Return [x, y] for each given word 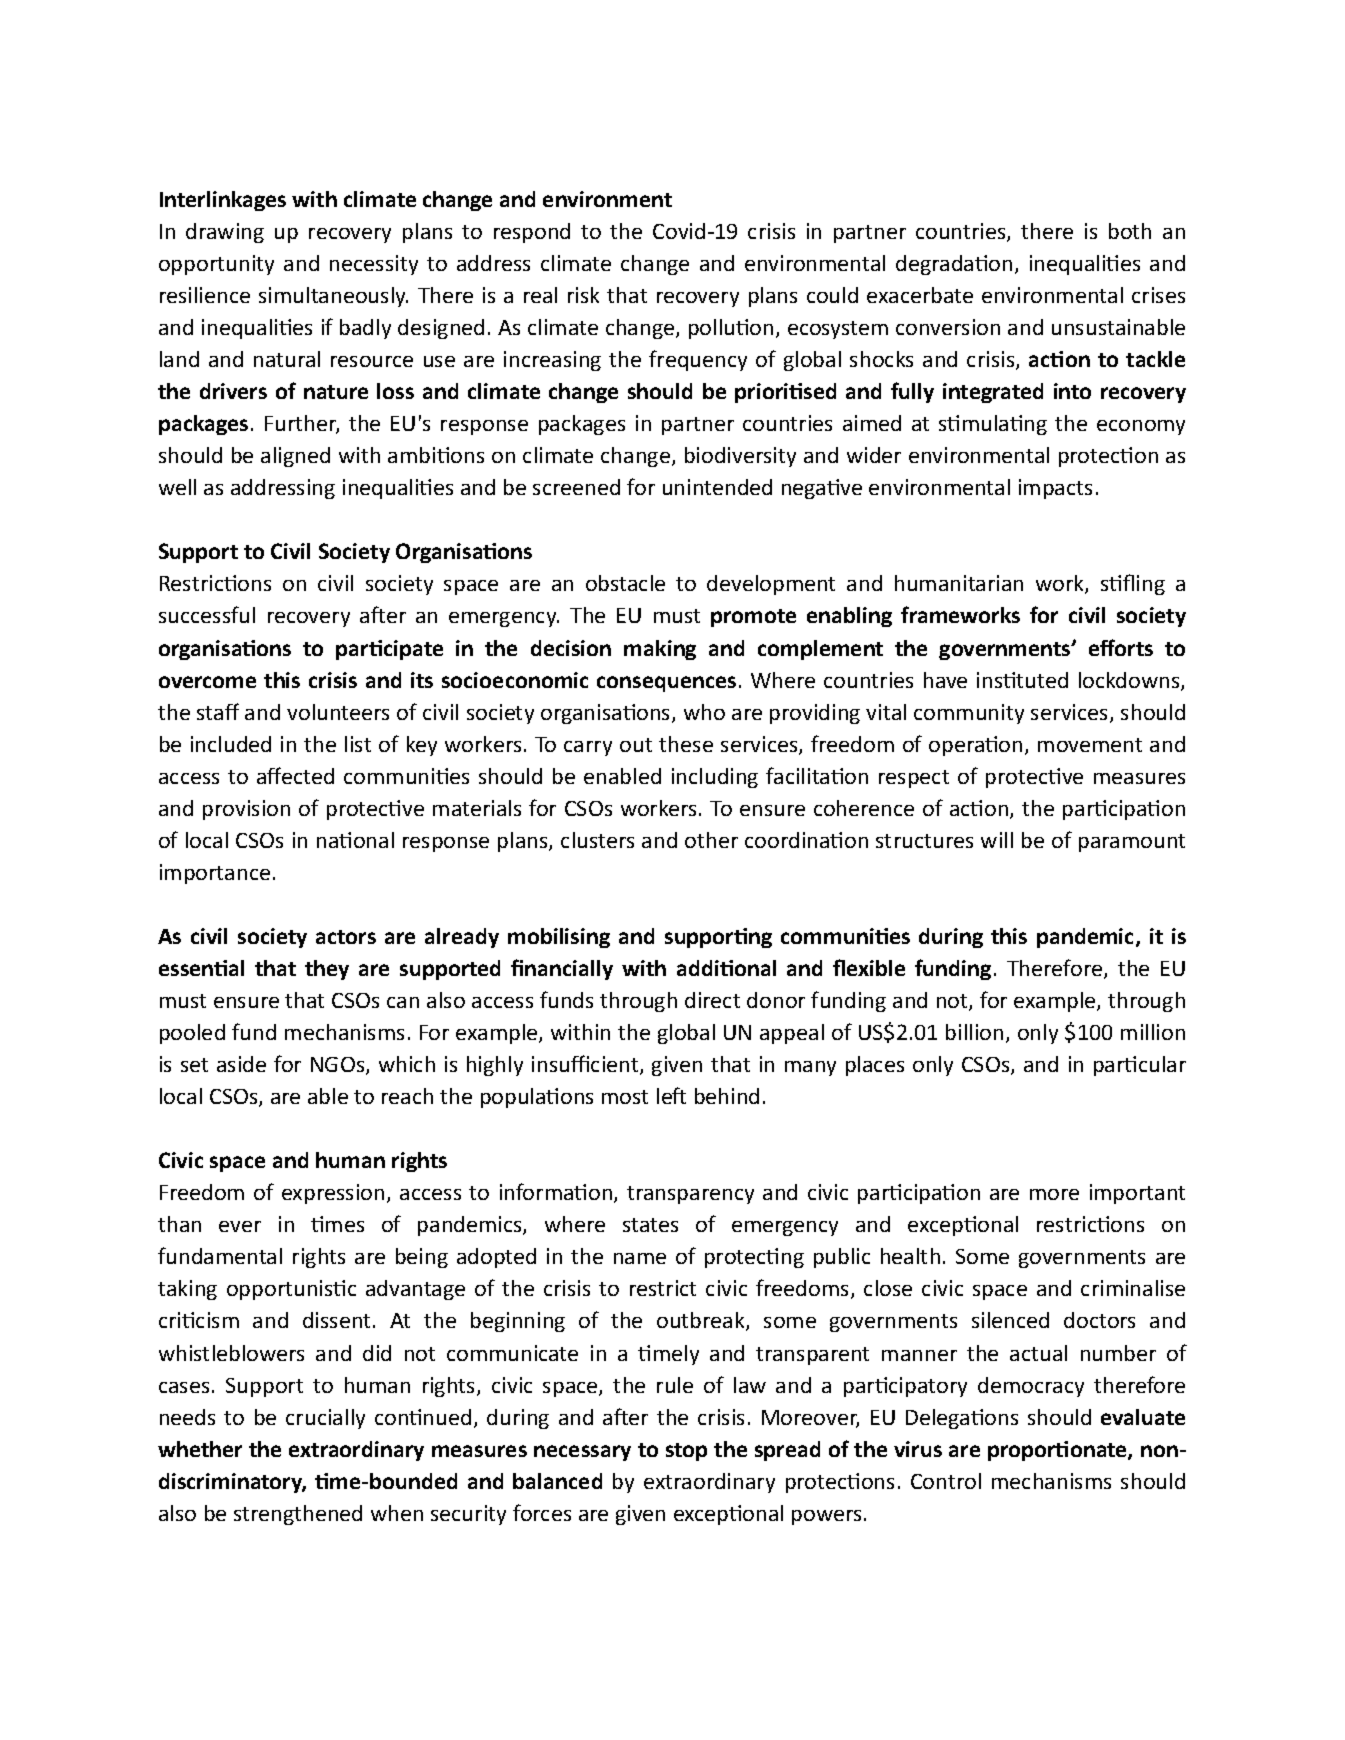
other [711, 840]
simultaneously [333, 297]
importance [215, 874]
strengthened [298, 1515]
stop [686, 1452]
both [1130, 231]
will [997, 840]
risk [583, 295]
